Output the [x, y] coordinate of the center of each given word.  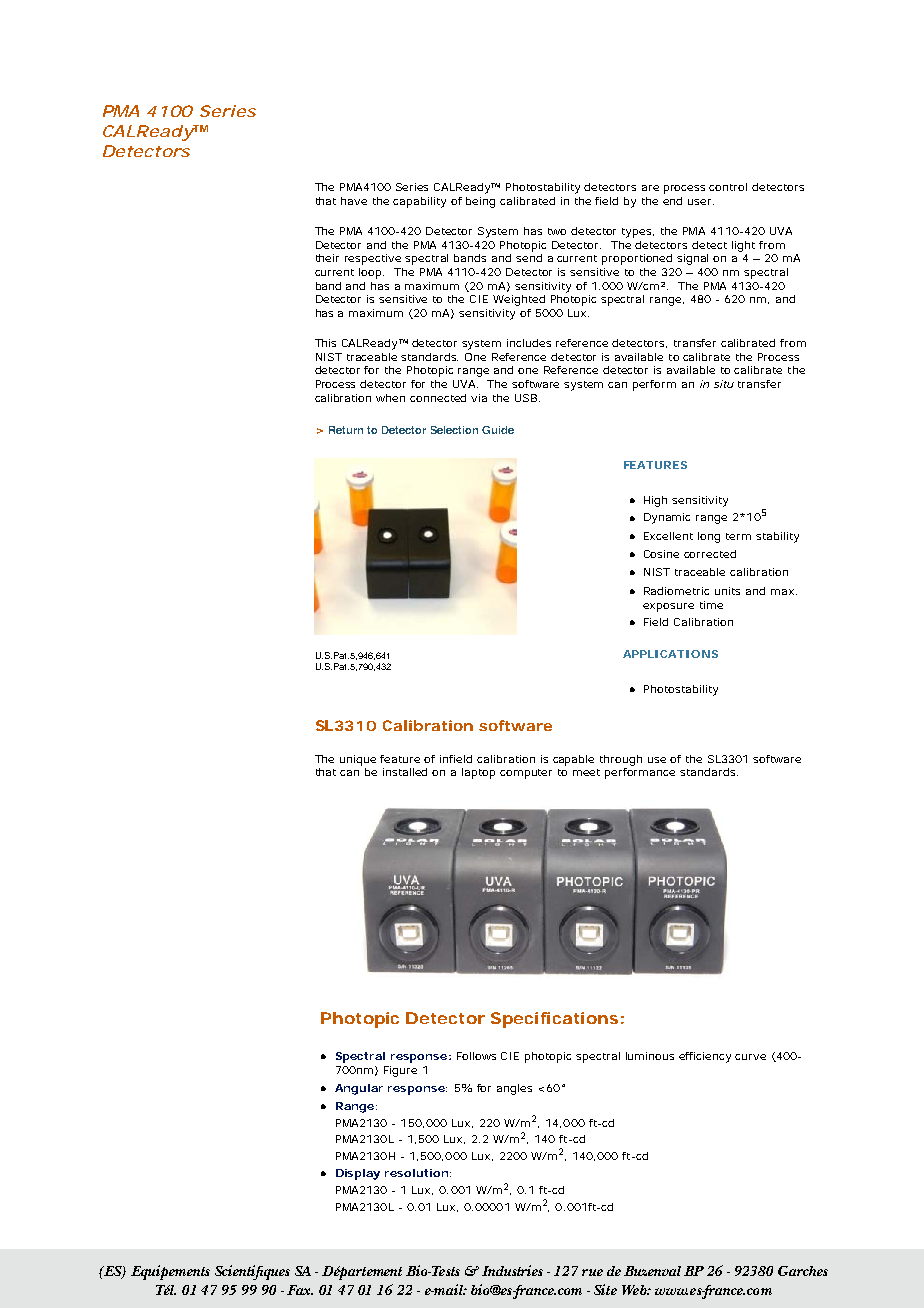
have [354, 201]
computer [526, 774]
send [529, 258]
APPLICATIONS [670, 654]
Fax [300, 1290]
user [701, 202]
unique [358, 760]
